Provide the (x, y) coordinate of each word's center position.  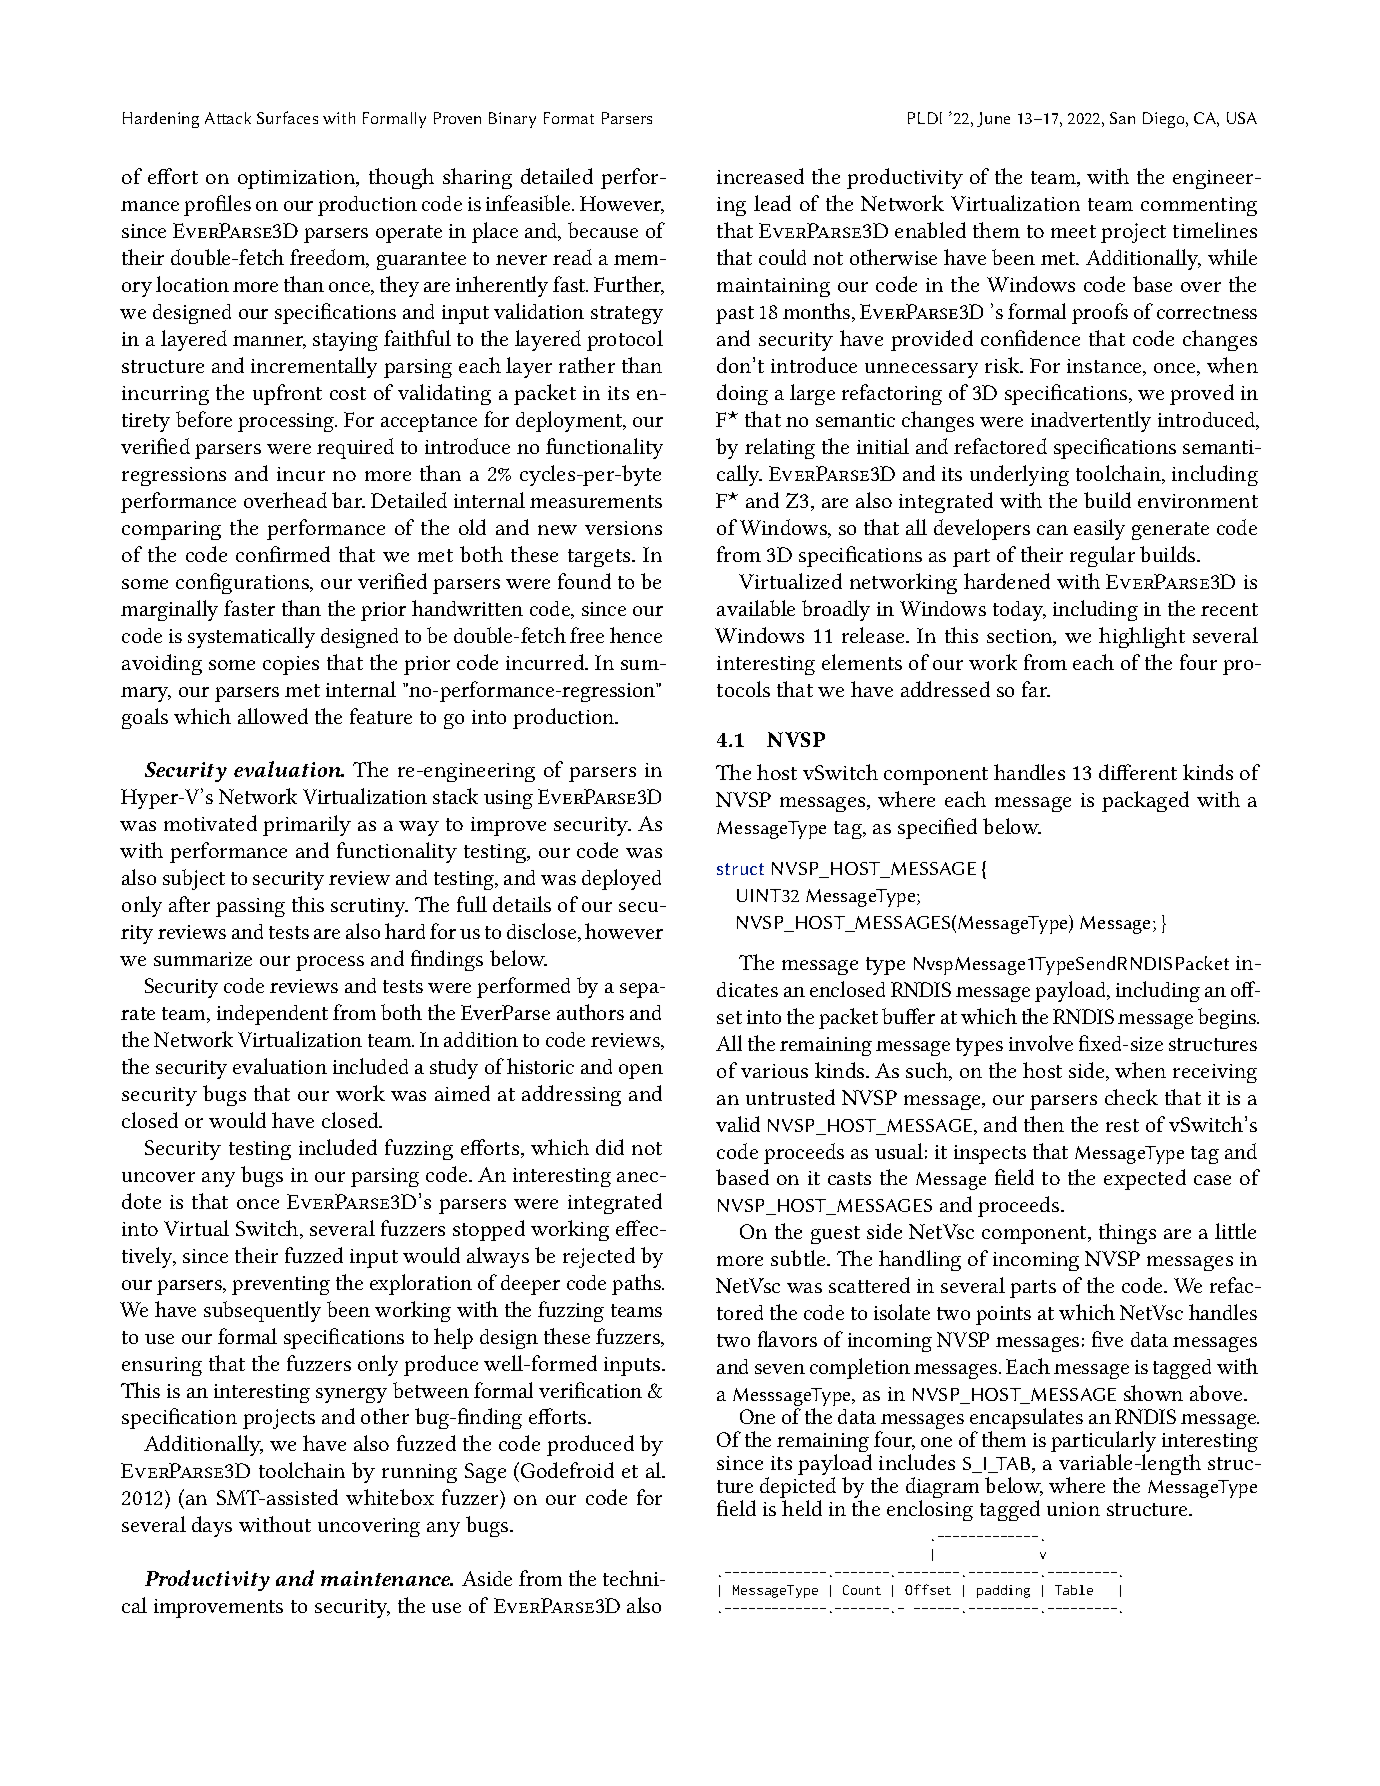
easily (1099, 529)
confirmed (283, 554)
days (212, 1526)
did (610, 1147)
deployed (621, 879)
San (1122, 118)
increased (760, 176)
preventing (281, 1285)
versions (623, 528)
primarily (307, 825)
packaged (1145, 801)
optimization (298, 179)
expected (1145, 1179)
